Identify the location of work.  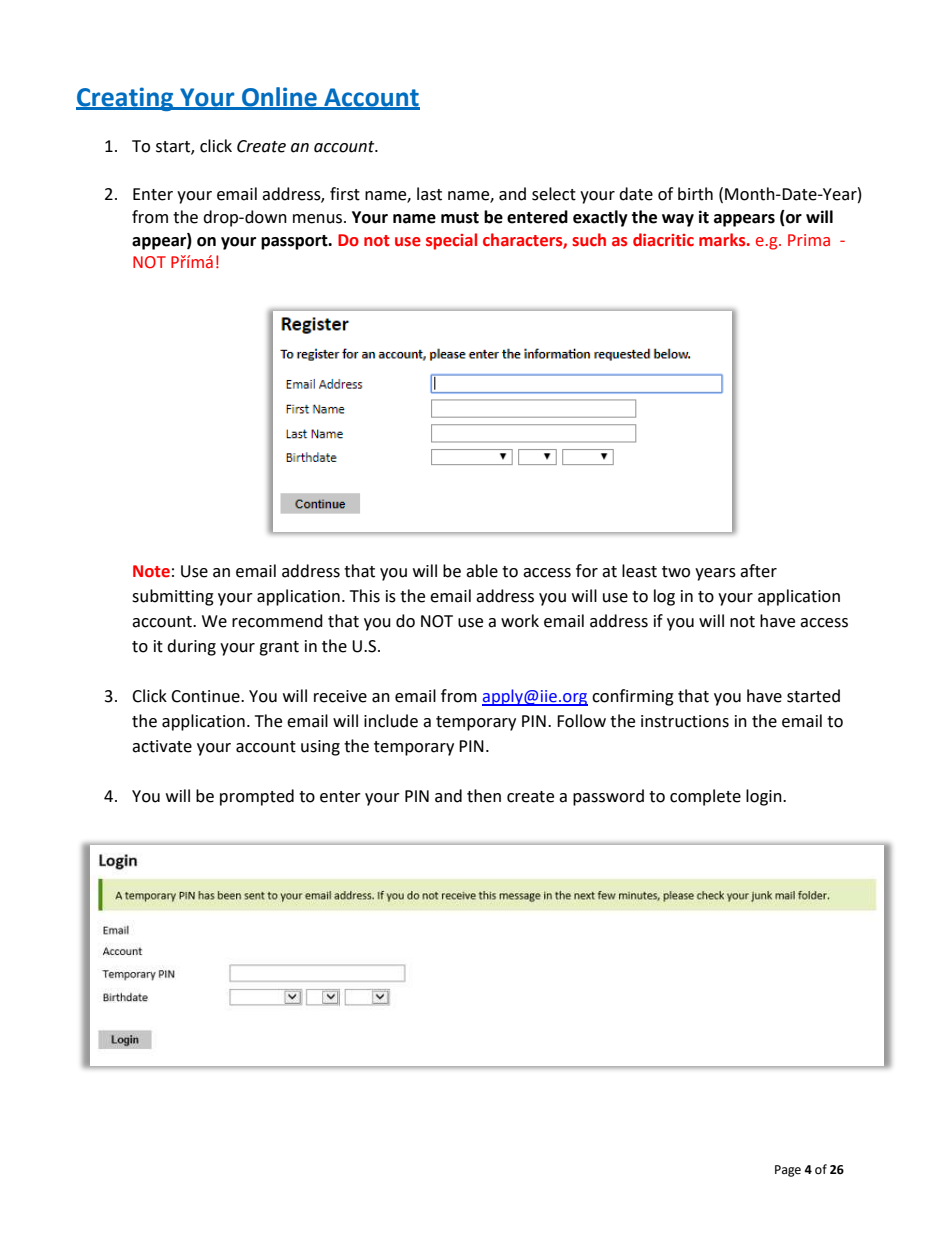
(520, 621).
